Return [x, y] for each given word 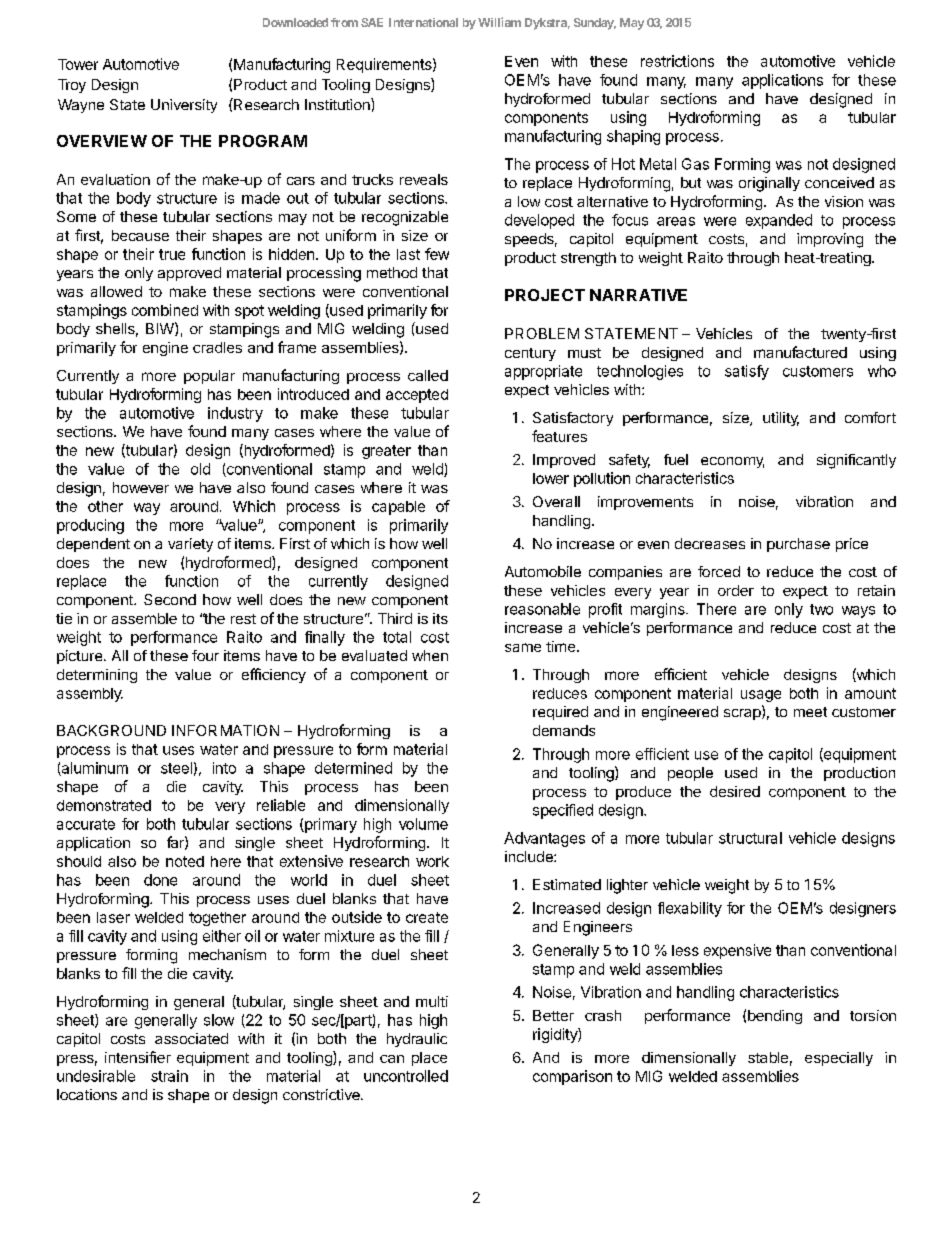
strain [169, 1076]
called [428, 375]
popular [209, 377]
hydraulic [417, 1040]
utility [781, 419]
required [560, 713]
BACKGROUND [111, 730]
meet [810, 712]
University [184, 106]
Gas [695, 164]
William [499, 22]
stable [768, 1057]
